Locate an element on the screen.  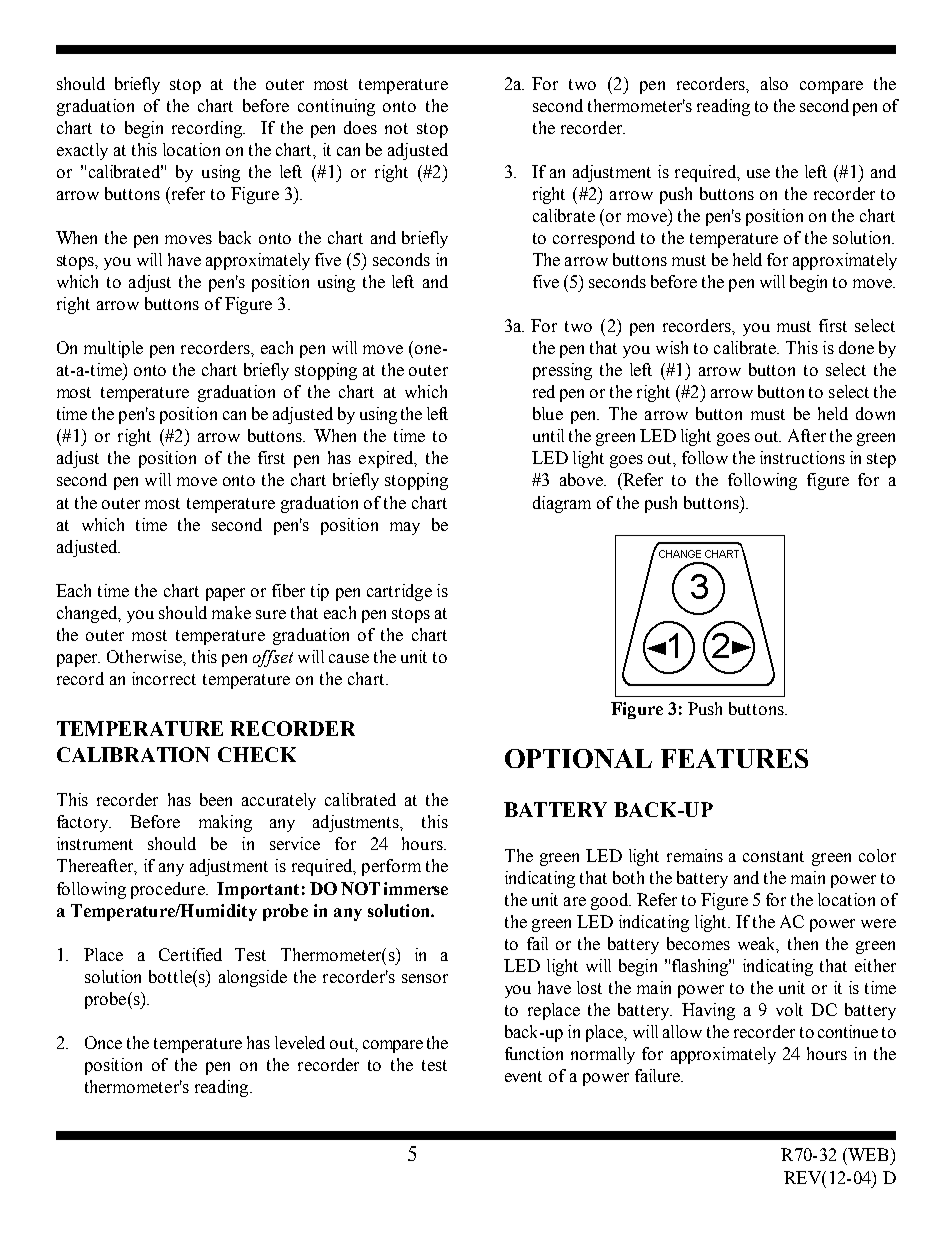
Once is located at coordinates (103, 1042).
